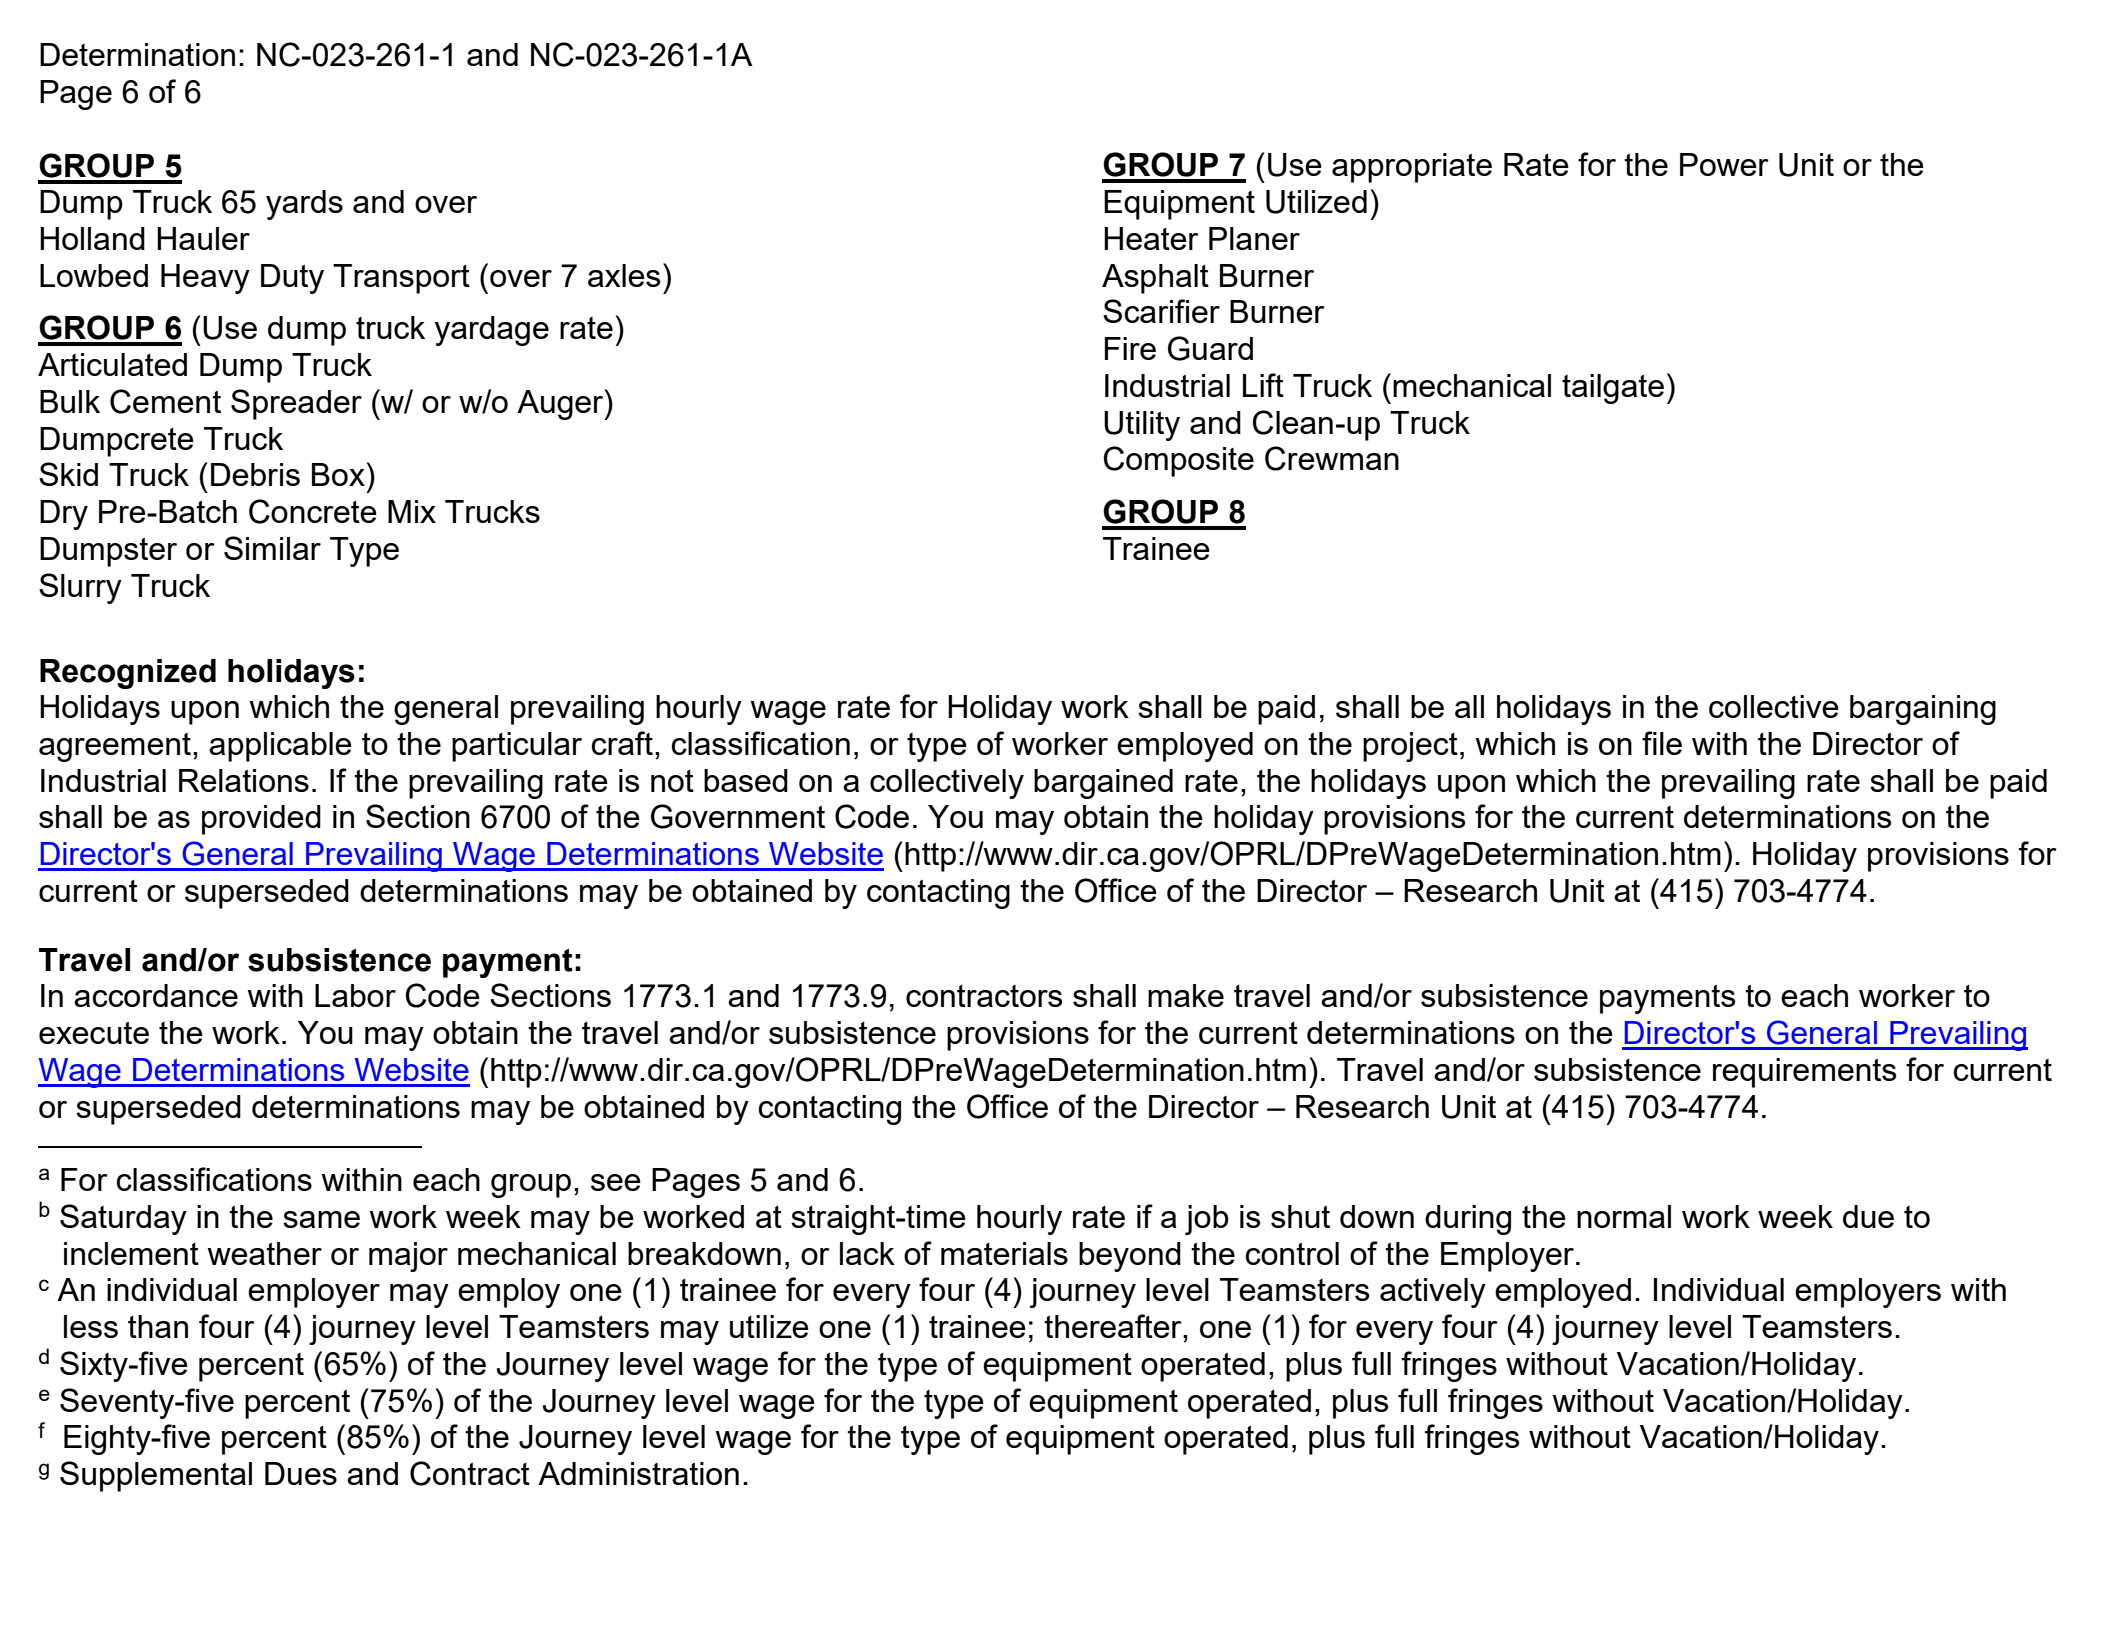 This image has height=1630, width=2109. I want to click on file, so click(1662, 743).
